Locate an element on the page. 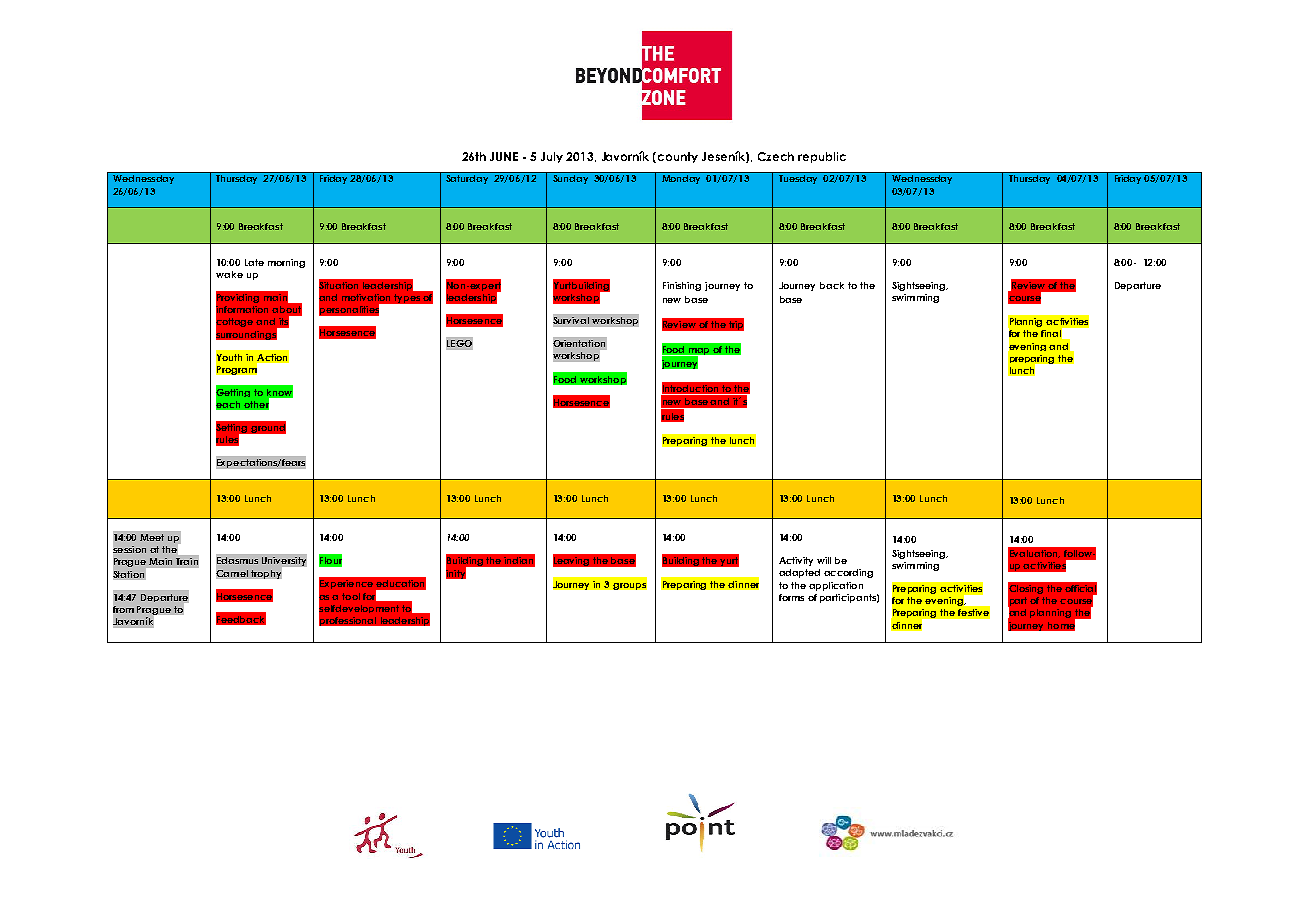  LEGO is located at coordinates (459, 344).
